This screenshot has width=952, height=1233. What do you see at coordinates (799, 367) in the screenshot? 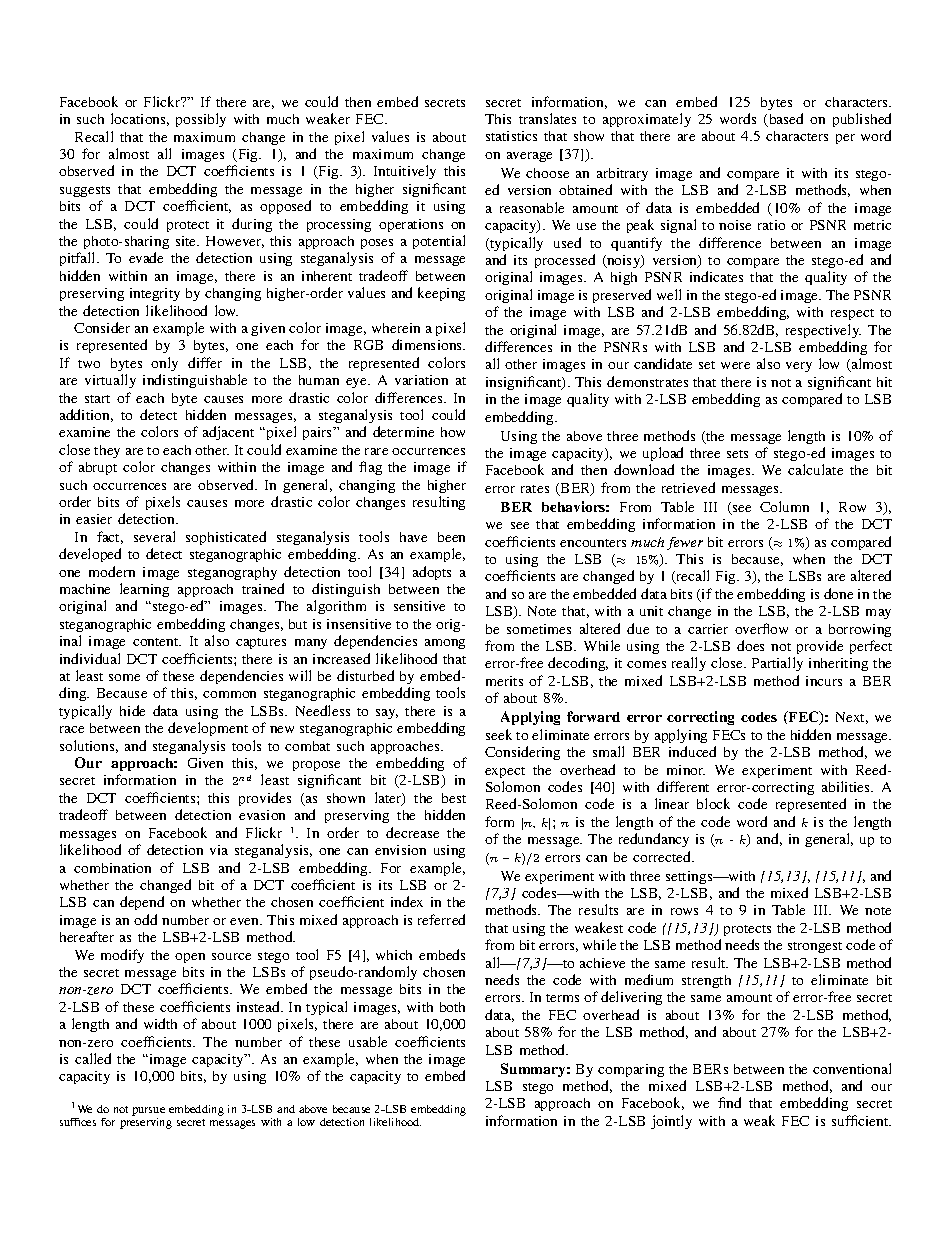
I see `very` at bounding box center [799, 367].
